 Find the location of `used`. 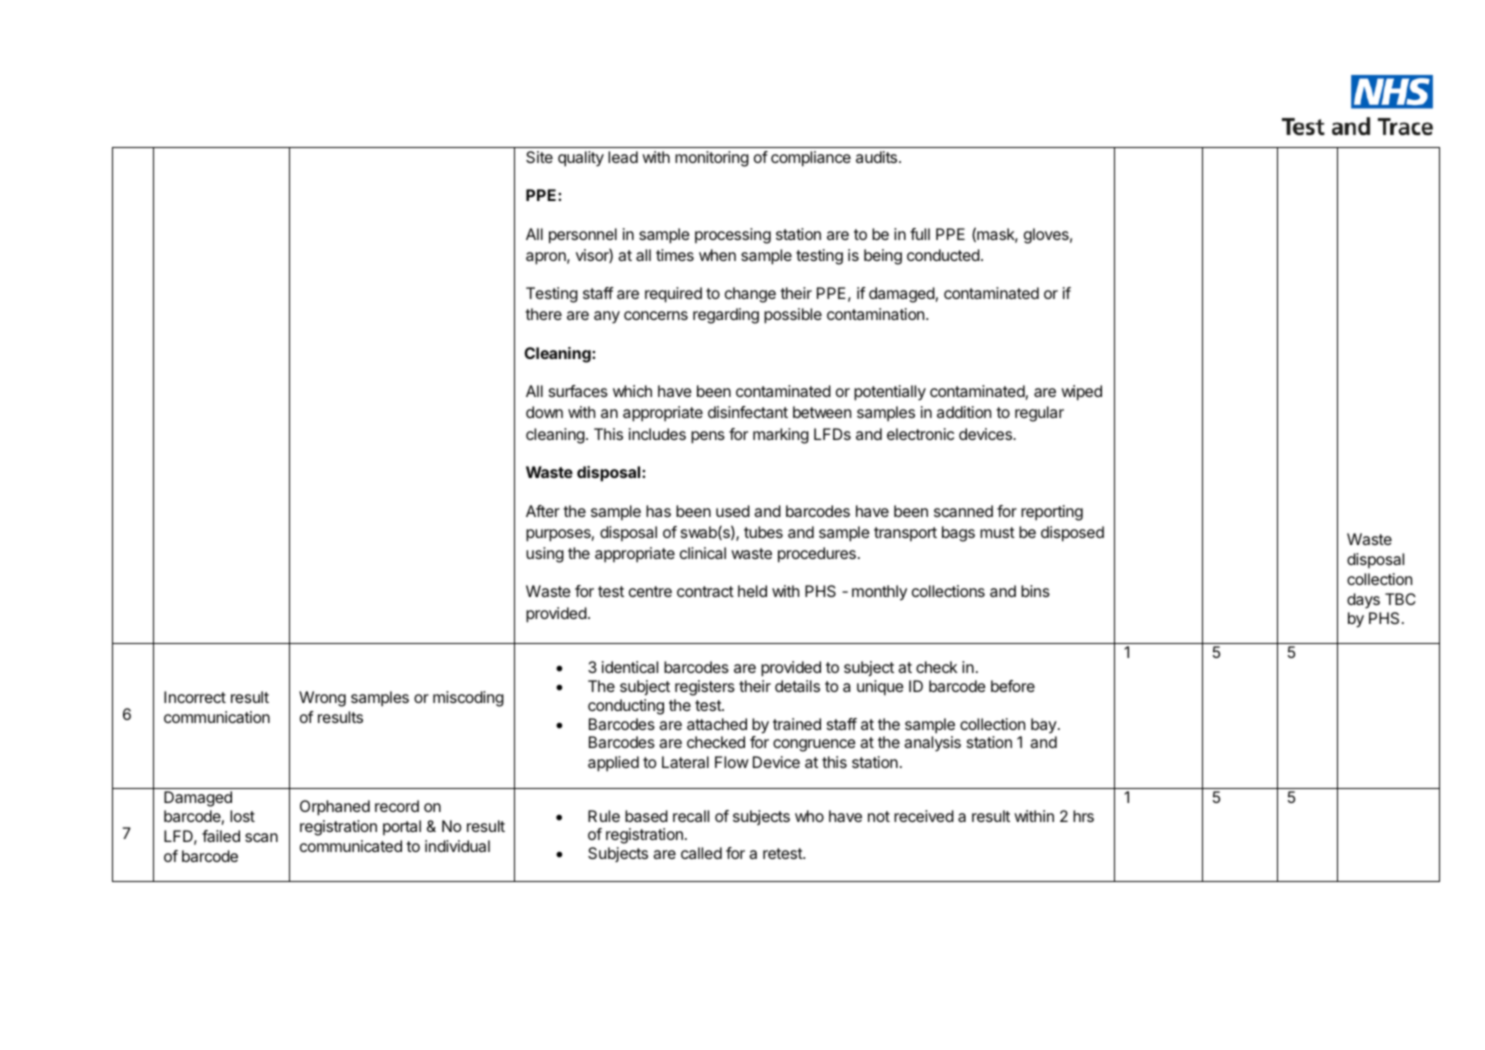

used is located at coordinates (733, 511).
